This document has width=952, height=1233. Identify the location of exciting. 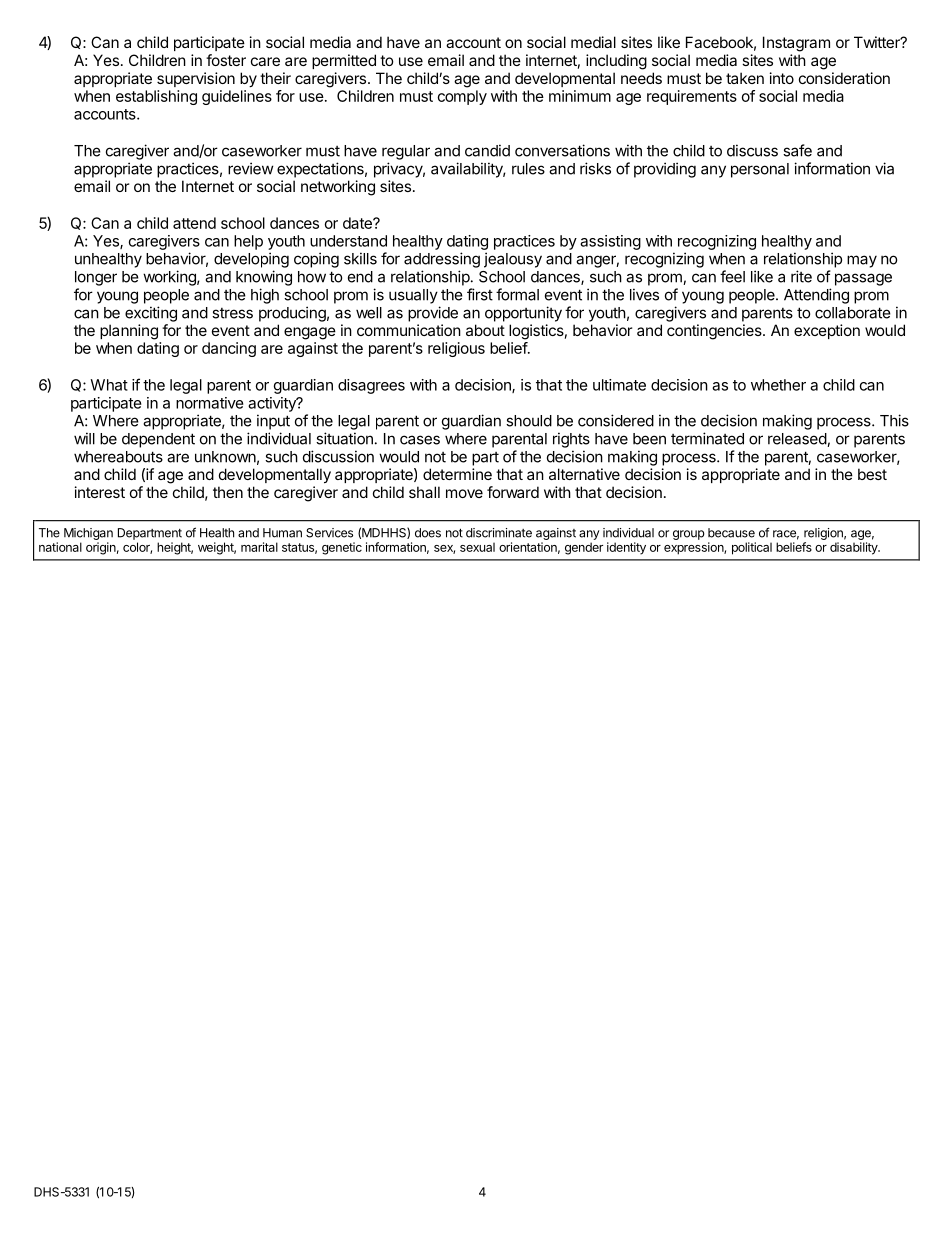
(151, 314).
